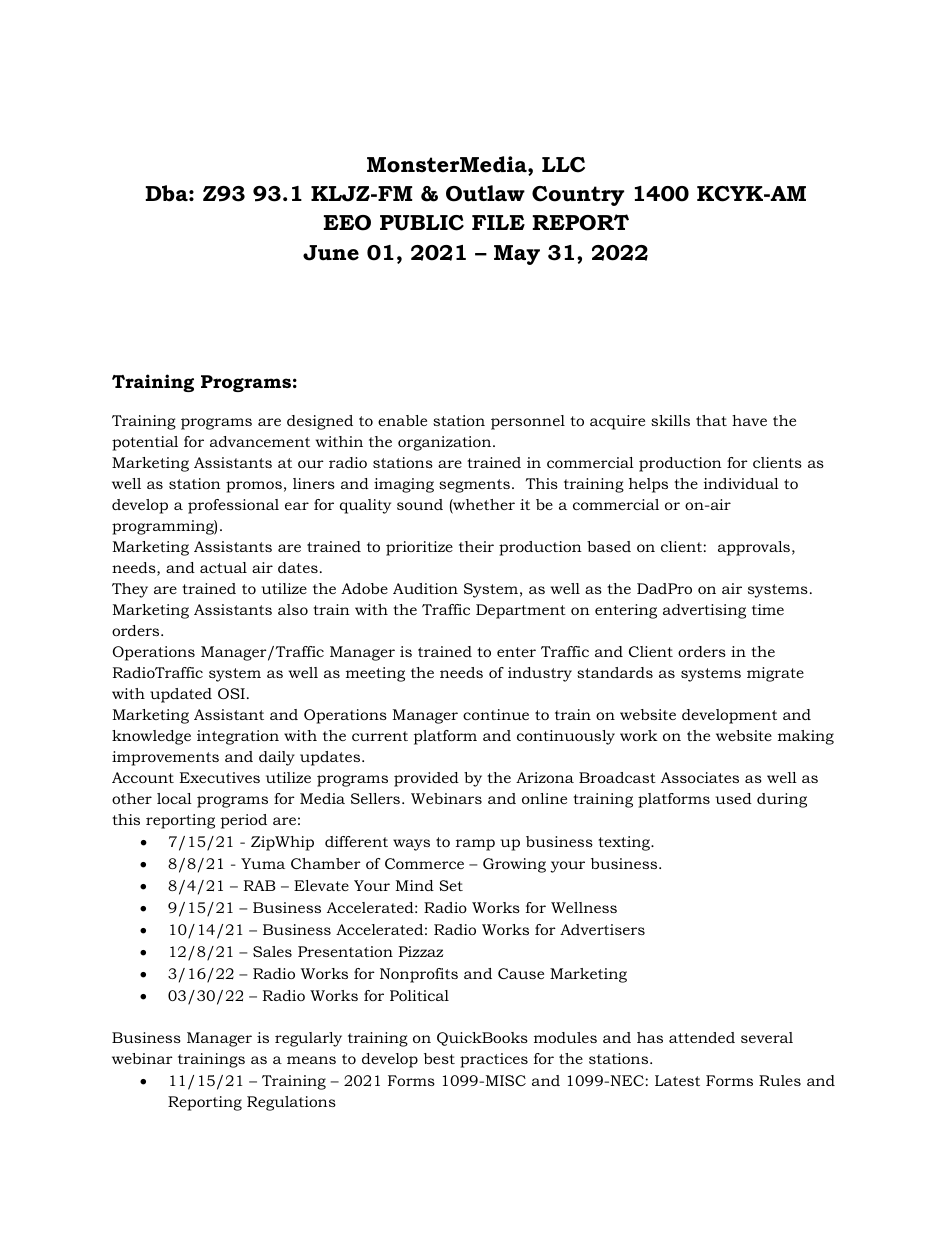 The height and width of the image is (1233, 952). What do you see at coordinates (291, 1103) in the image?
I see `Regulations` at bounding box center [291, 1103].
